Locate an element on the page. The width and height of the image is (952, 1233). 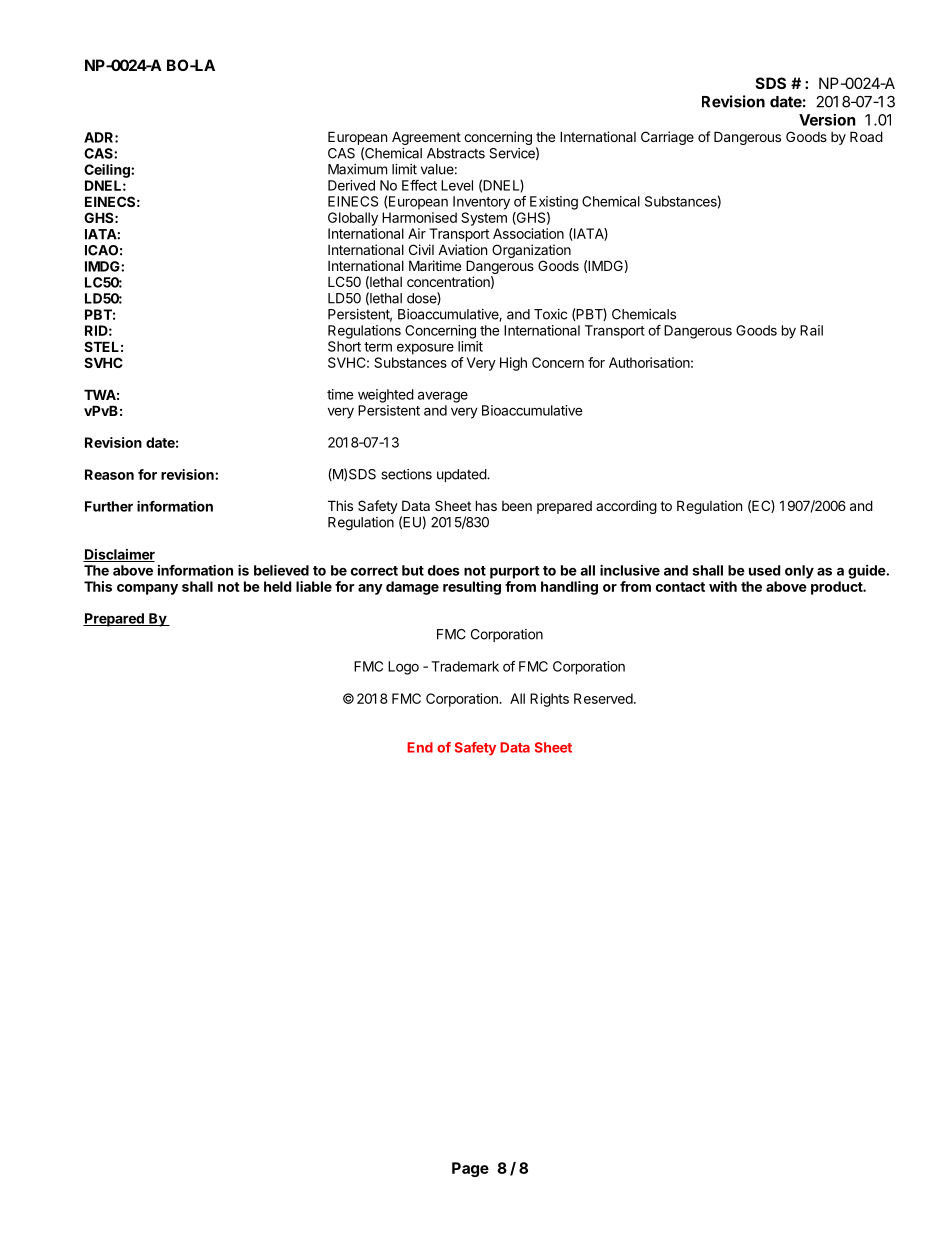
Reserved is located at coordinates (603, 698).
